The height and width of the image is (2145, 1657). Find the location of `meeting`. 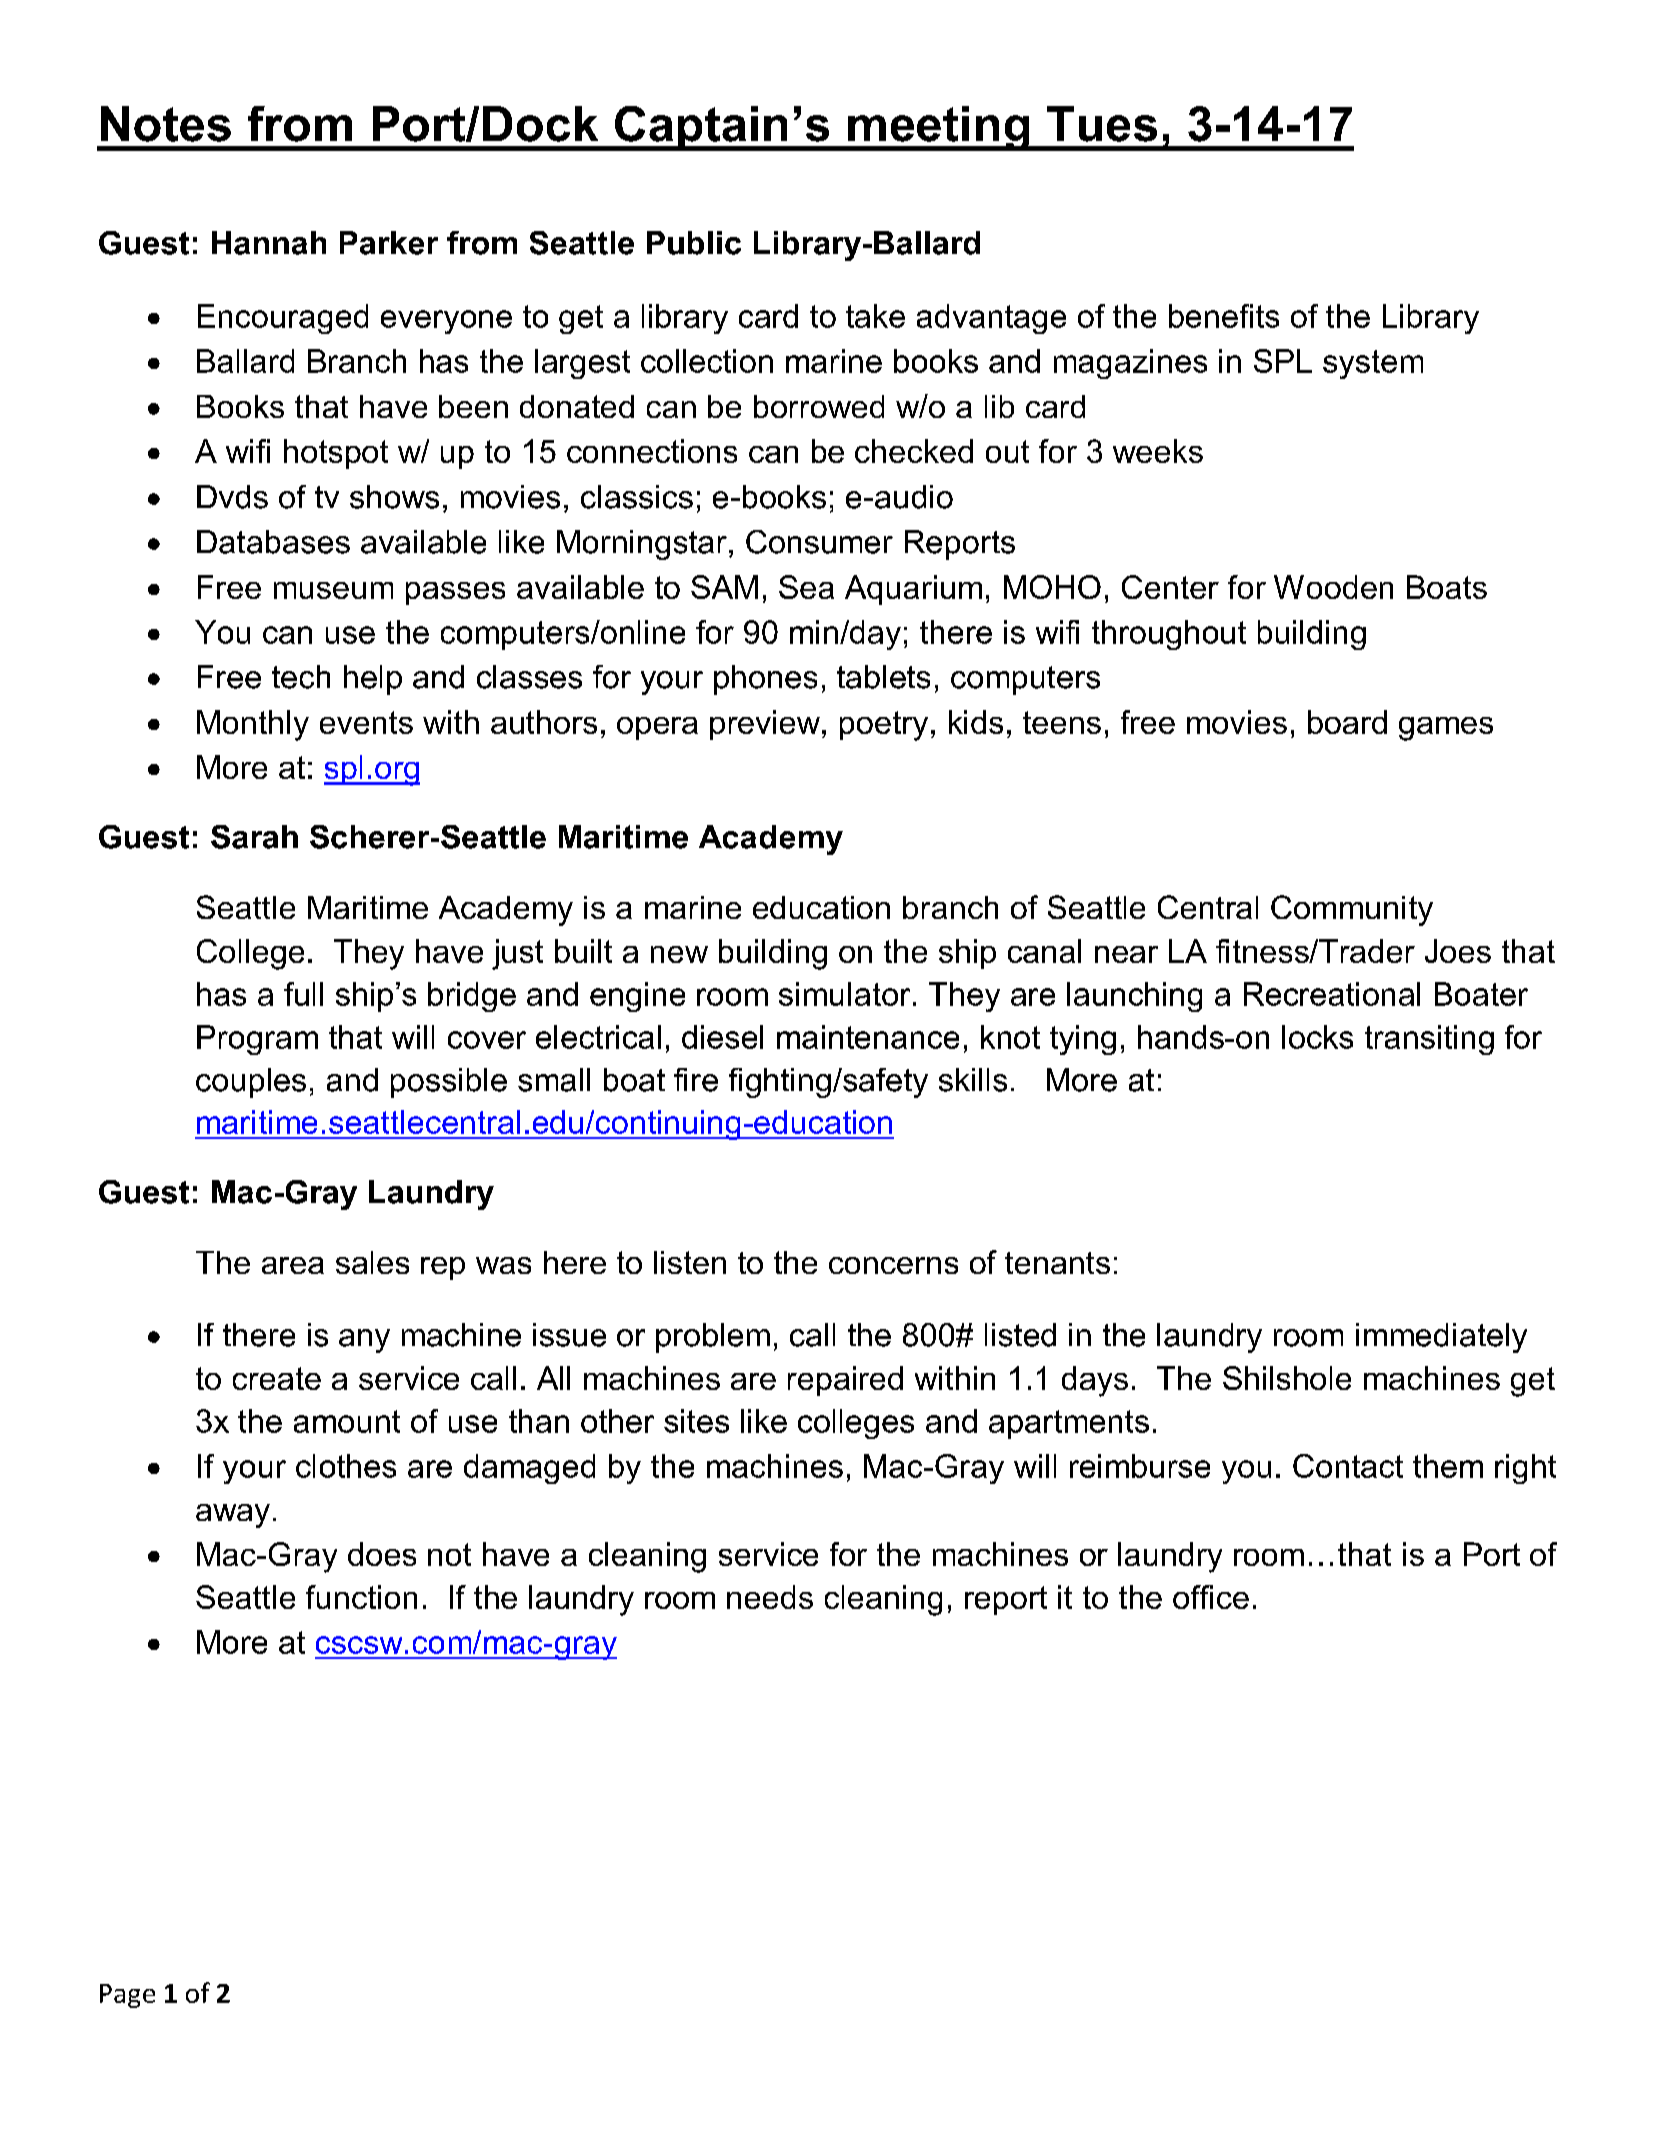

meeting is located at coordinates (939, 128).
